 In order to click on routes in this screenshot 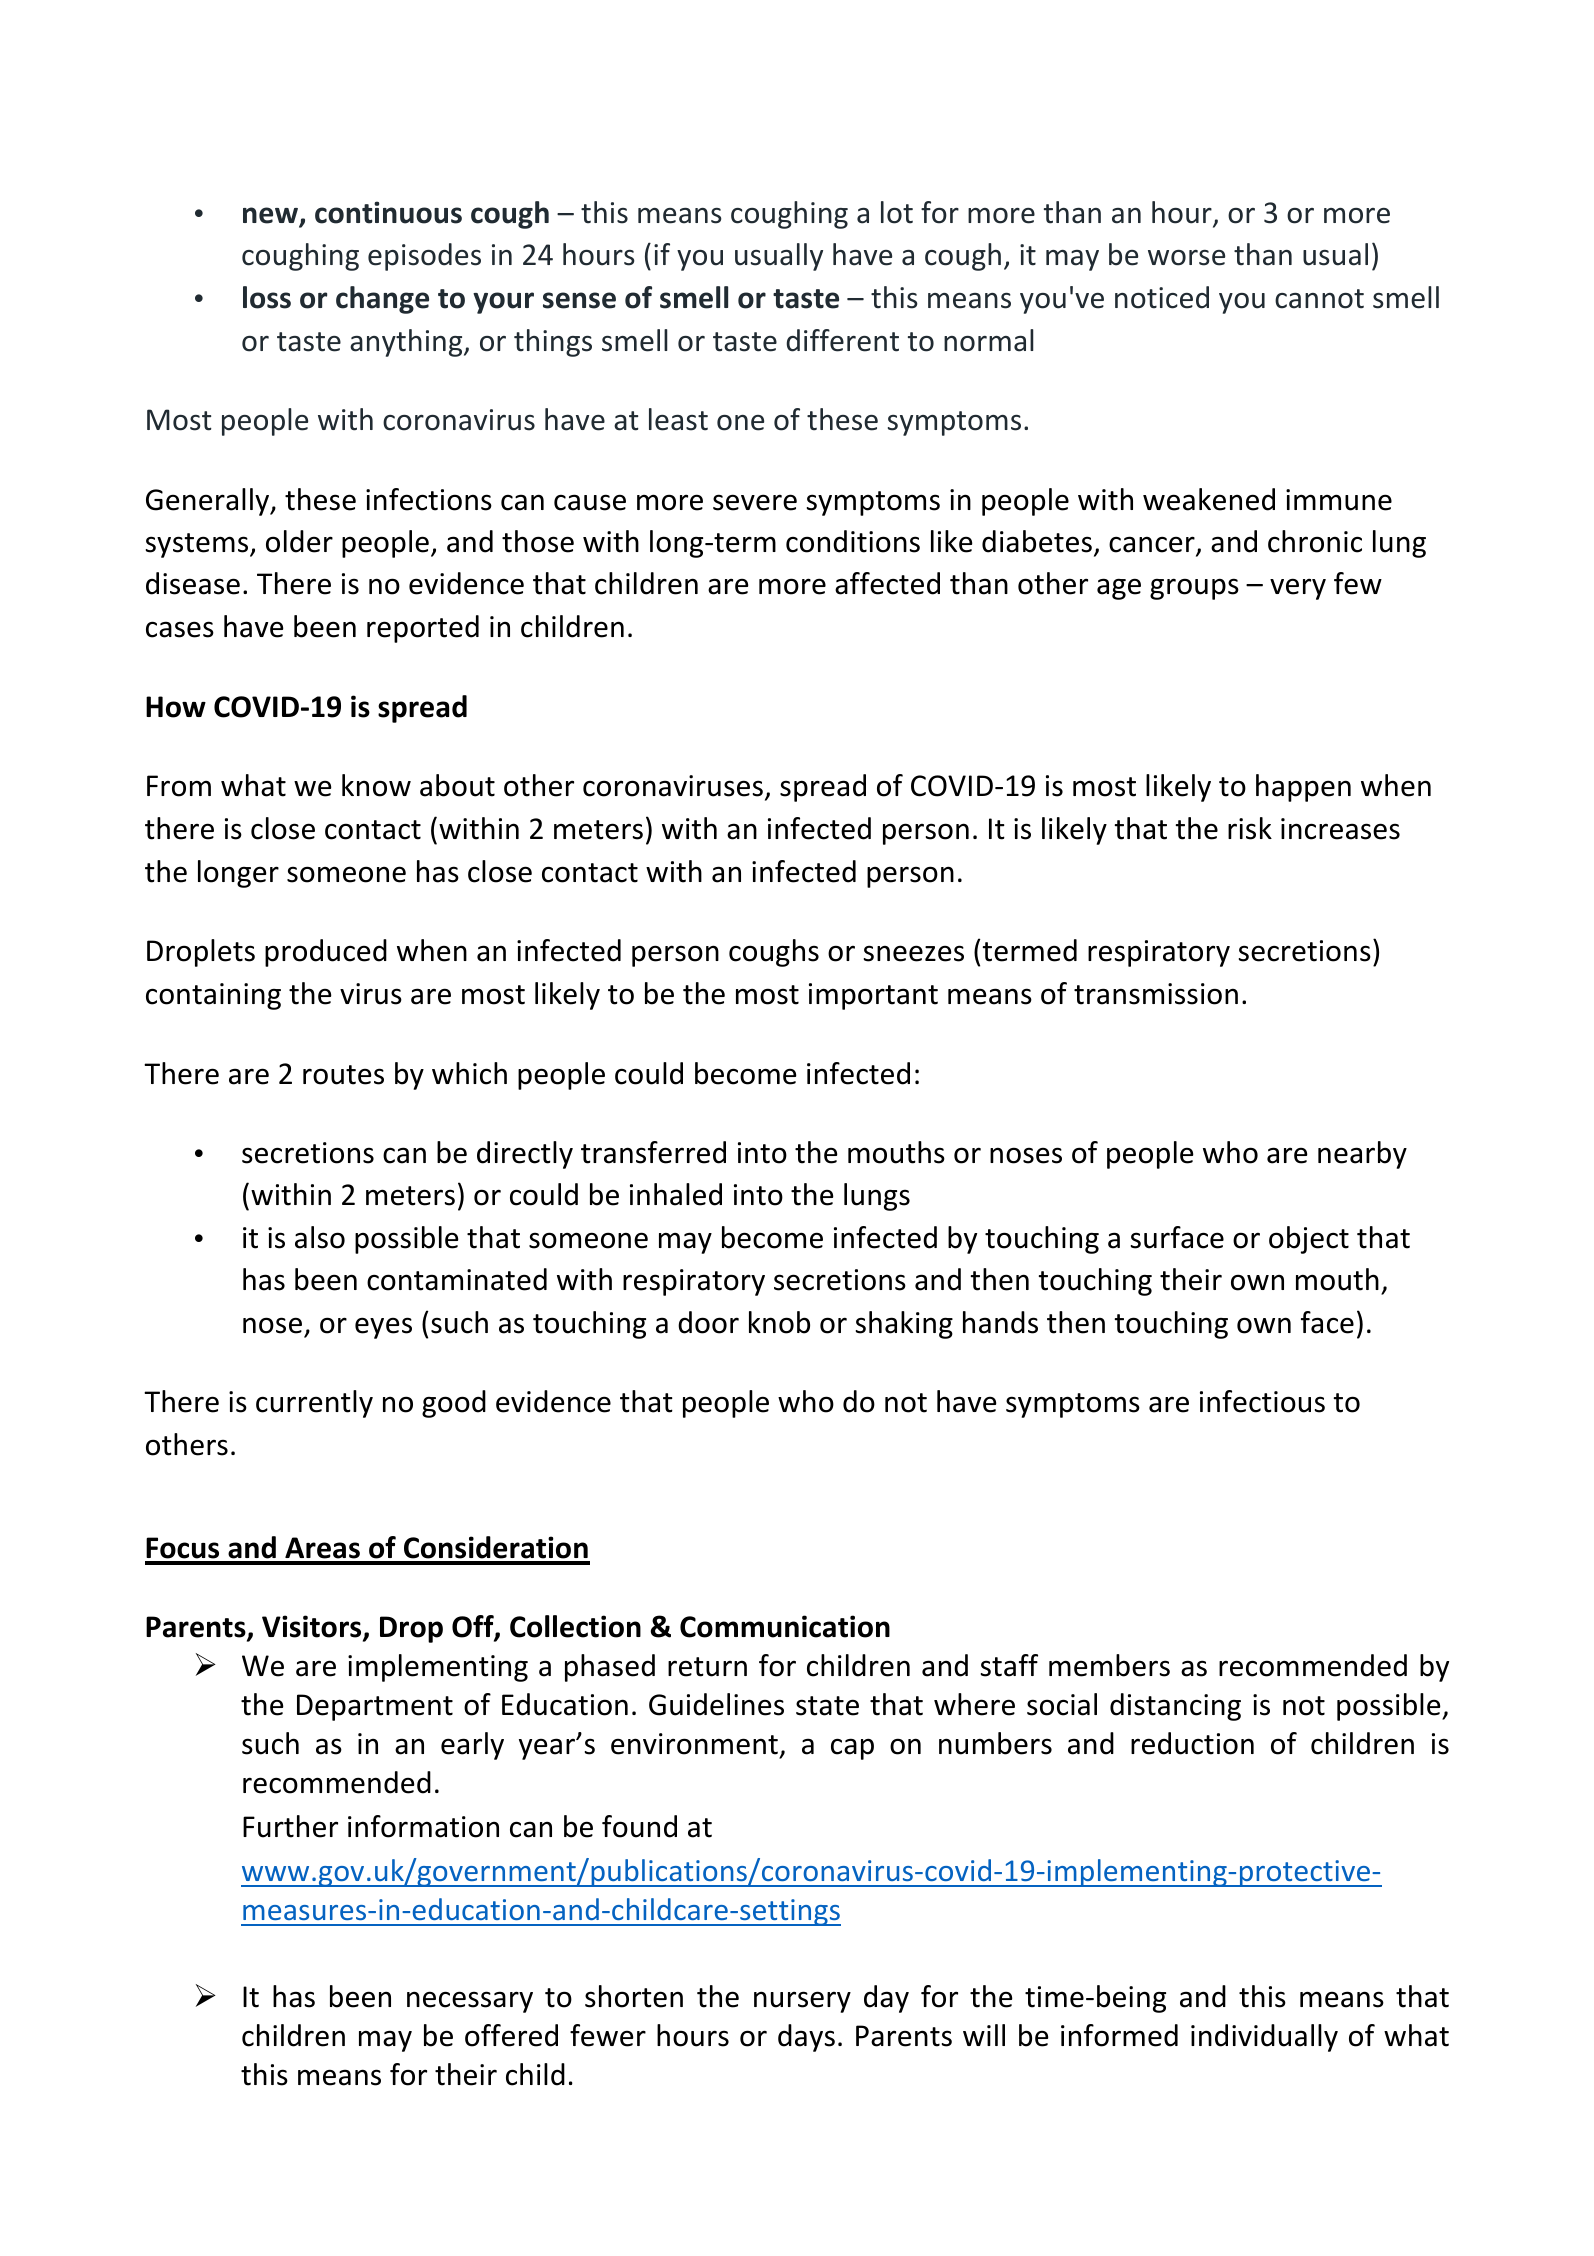, I will do `click(343, 1075)`.
